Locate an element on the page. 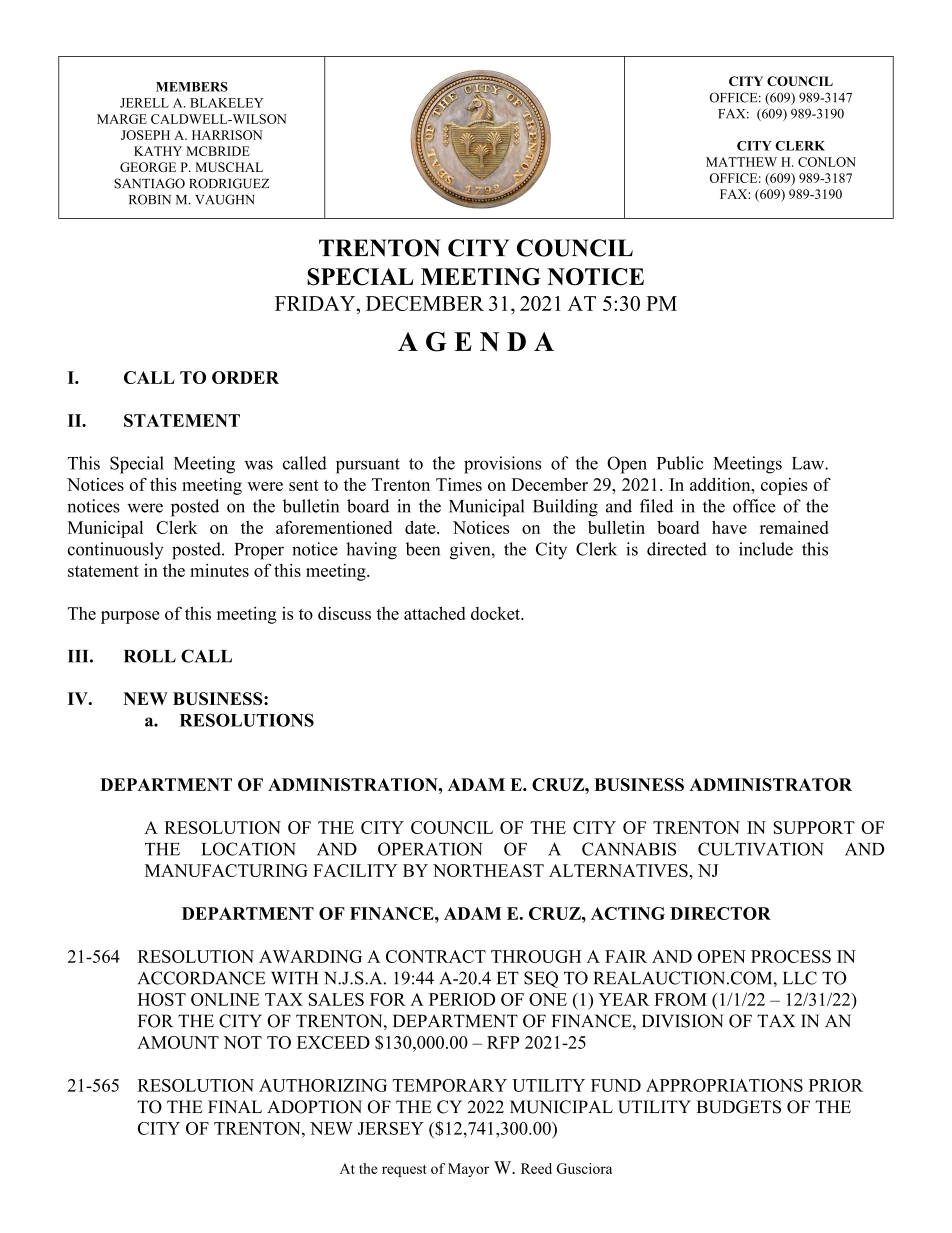 The height and width of the page is (1233, 952). FINAL is located at coordinates (235, 1106).
